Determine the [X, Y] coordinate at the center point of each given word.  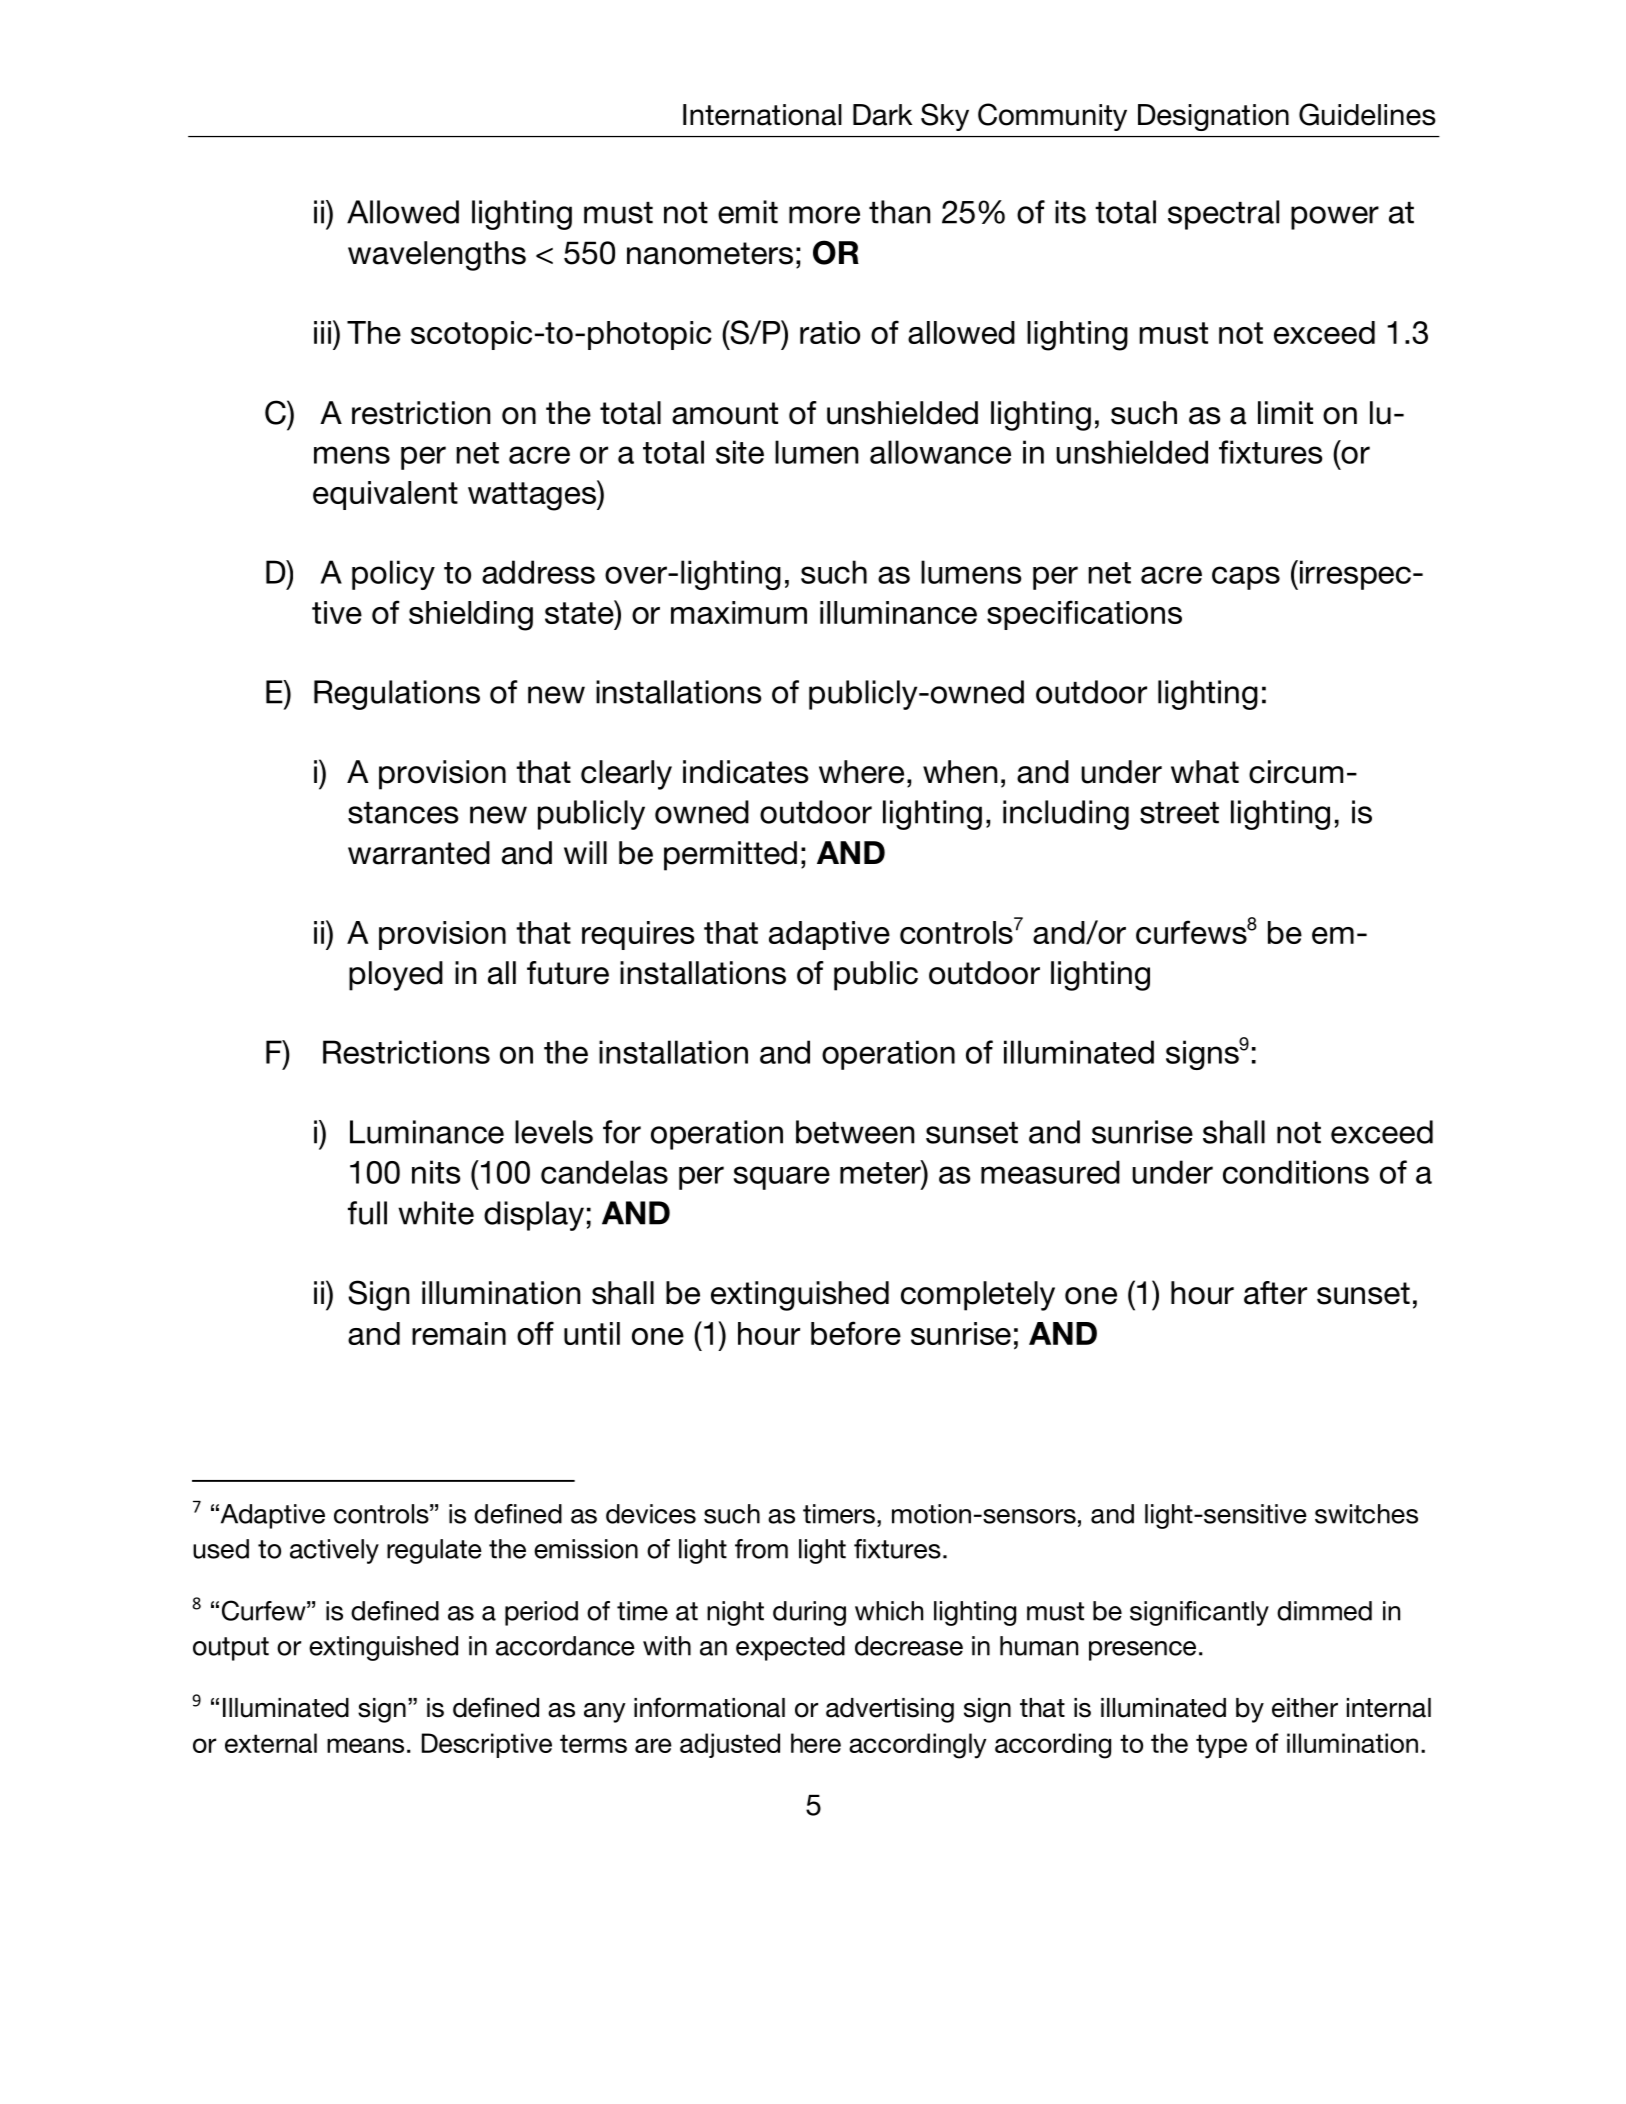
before [856, 1333]
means [365, 1745]
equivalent [385, 495]
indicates [746, 772]
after [1275, 1293]
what [1205, 772]
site [740, 452]
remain [459, 1333]
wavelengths [437, 256]
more [824, 215]
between [855, 1132]
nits [436, 1172]
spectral [1223, 215]
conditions [1296, 1172]
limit [1285, 412]
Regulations [397, 695]
